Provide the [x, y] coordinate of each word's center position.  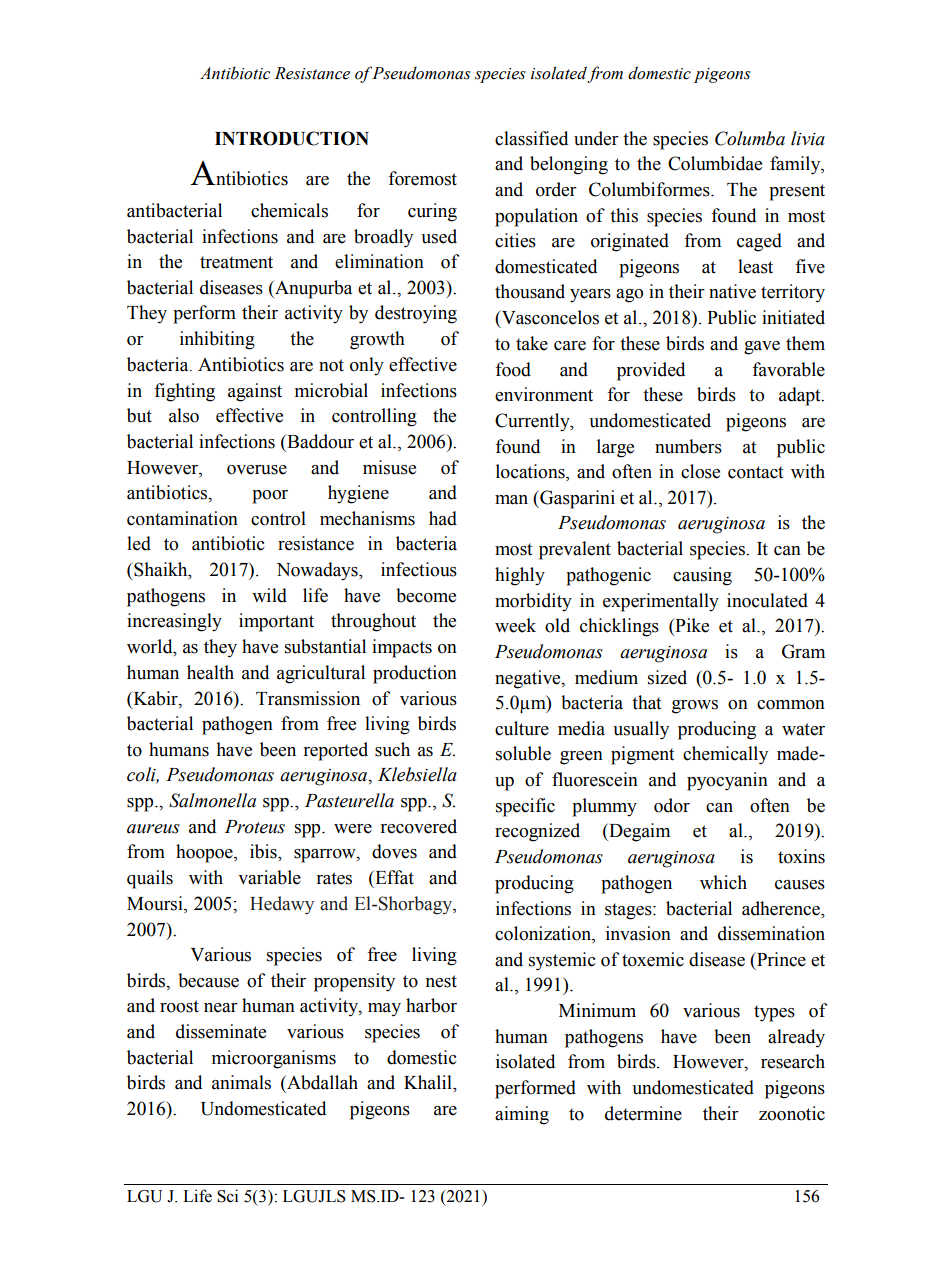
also [184, 415]
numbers [688, 446]
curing [432, 212]
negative [529, 679]
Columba [750, 138]
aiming [522, 1115]
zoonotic [792, 1113]
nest [441, 981]
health [210, 672]
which [723, 882]
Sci [227, 1196]
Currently [533, 422]
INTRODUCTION [292, 138]
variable [269, 877]
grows [695, 707]
